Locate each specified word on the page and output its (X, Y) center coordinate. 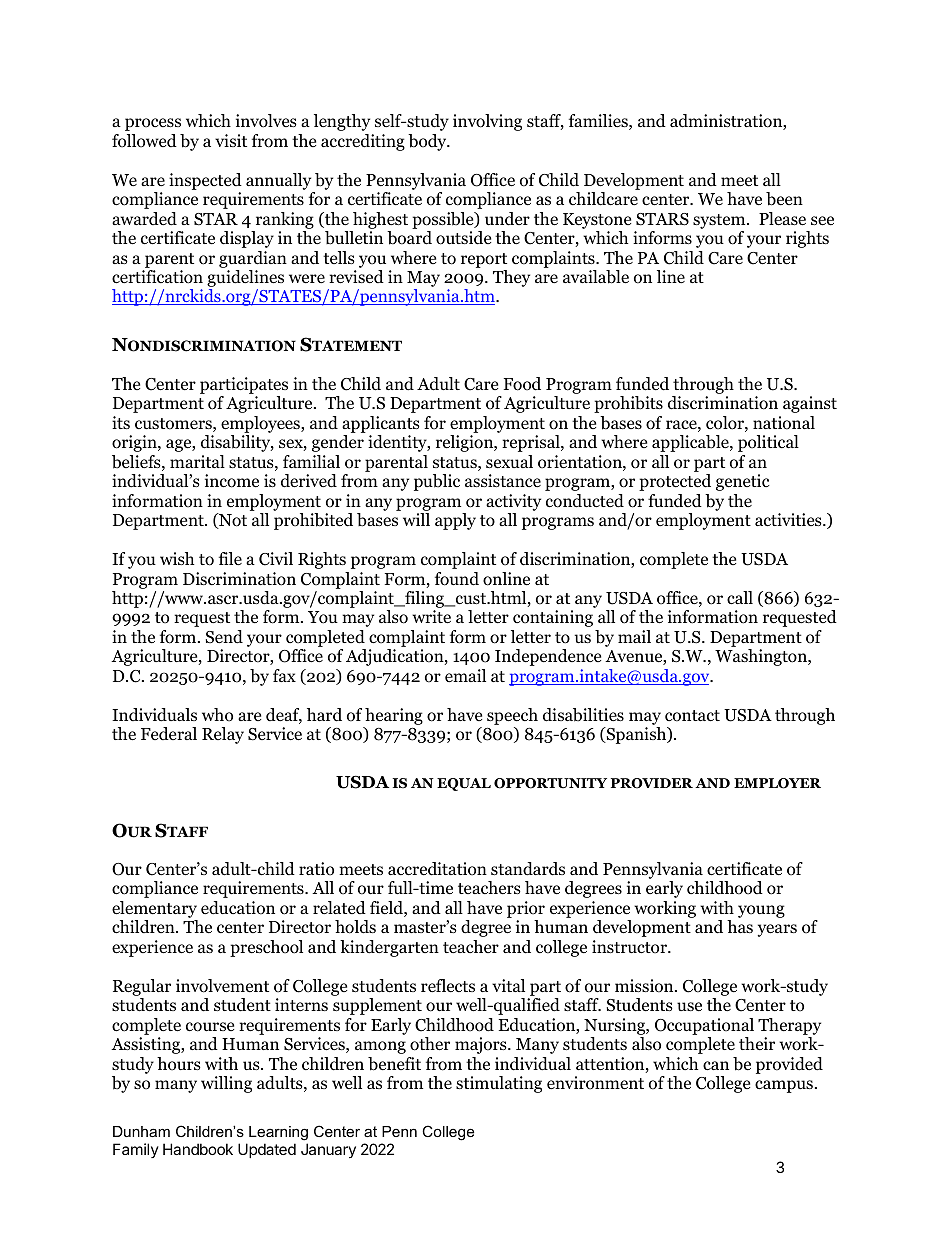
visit (231, 140)
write (431, 617)
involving (487, 122)
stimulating (499, 1084)
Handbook (198, 1149)
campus (784, 1086)
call (740, 597)
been (784, 199)
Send (224, 637)
